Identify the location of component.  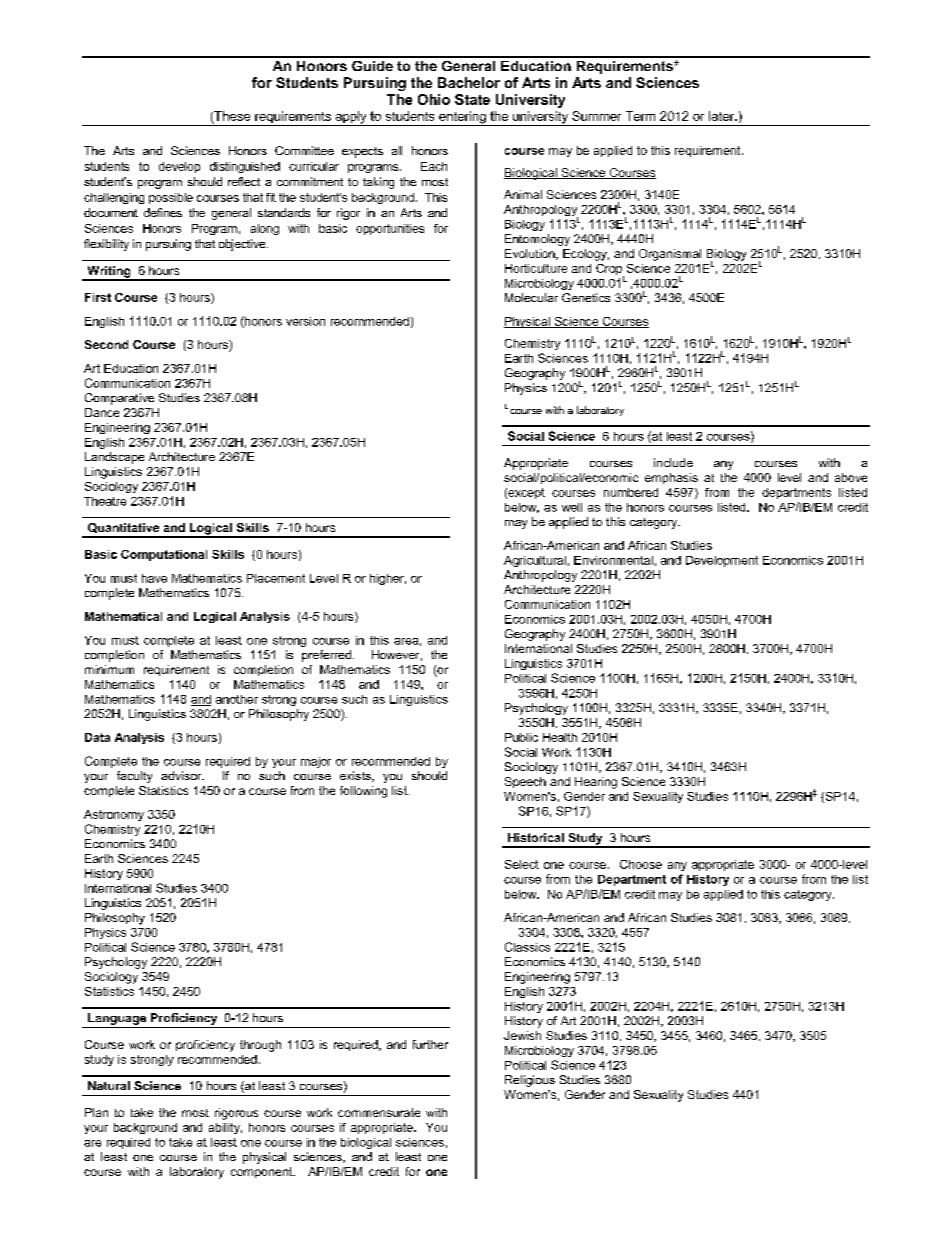
(263, 1172).
